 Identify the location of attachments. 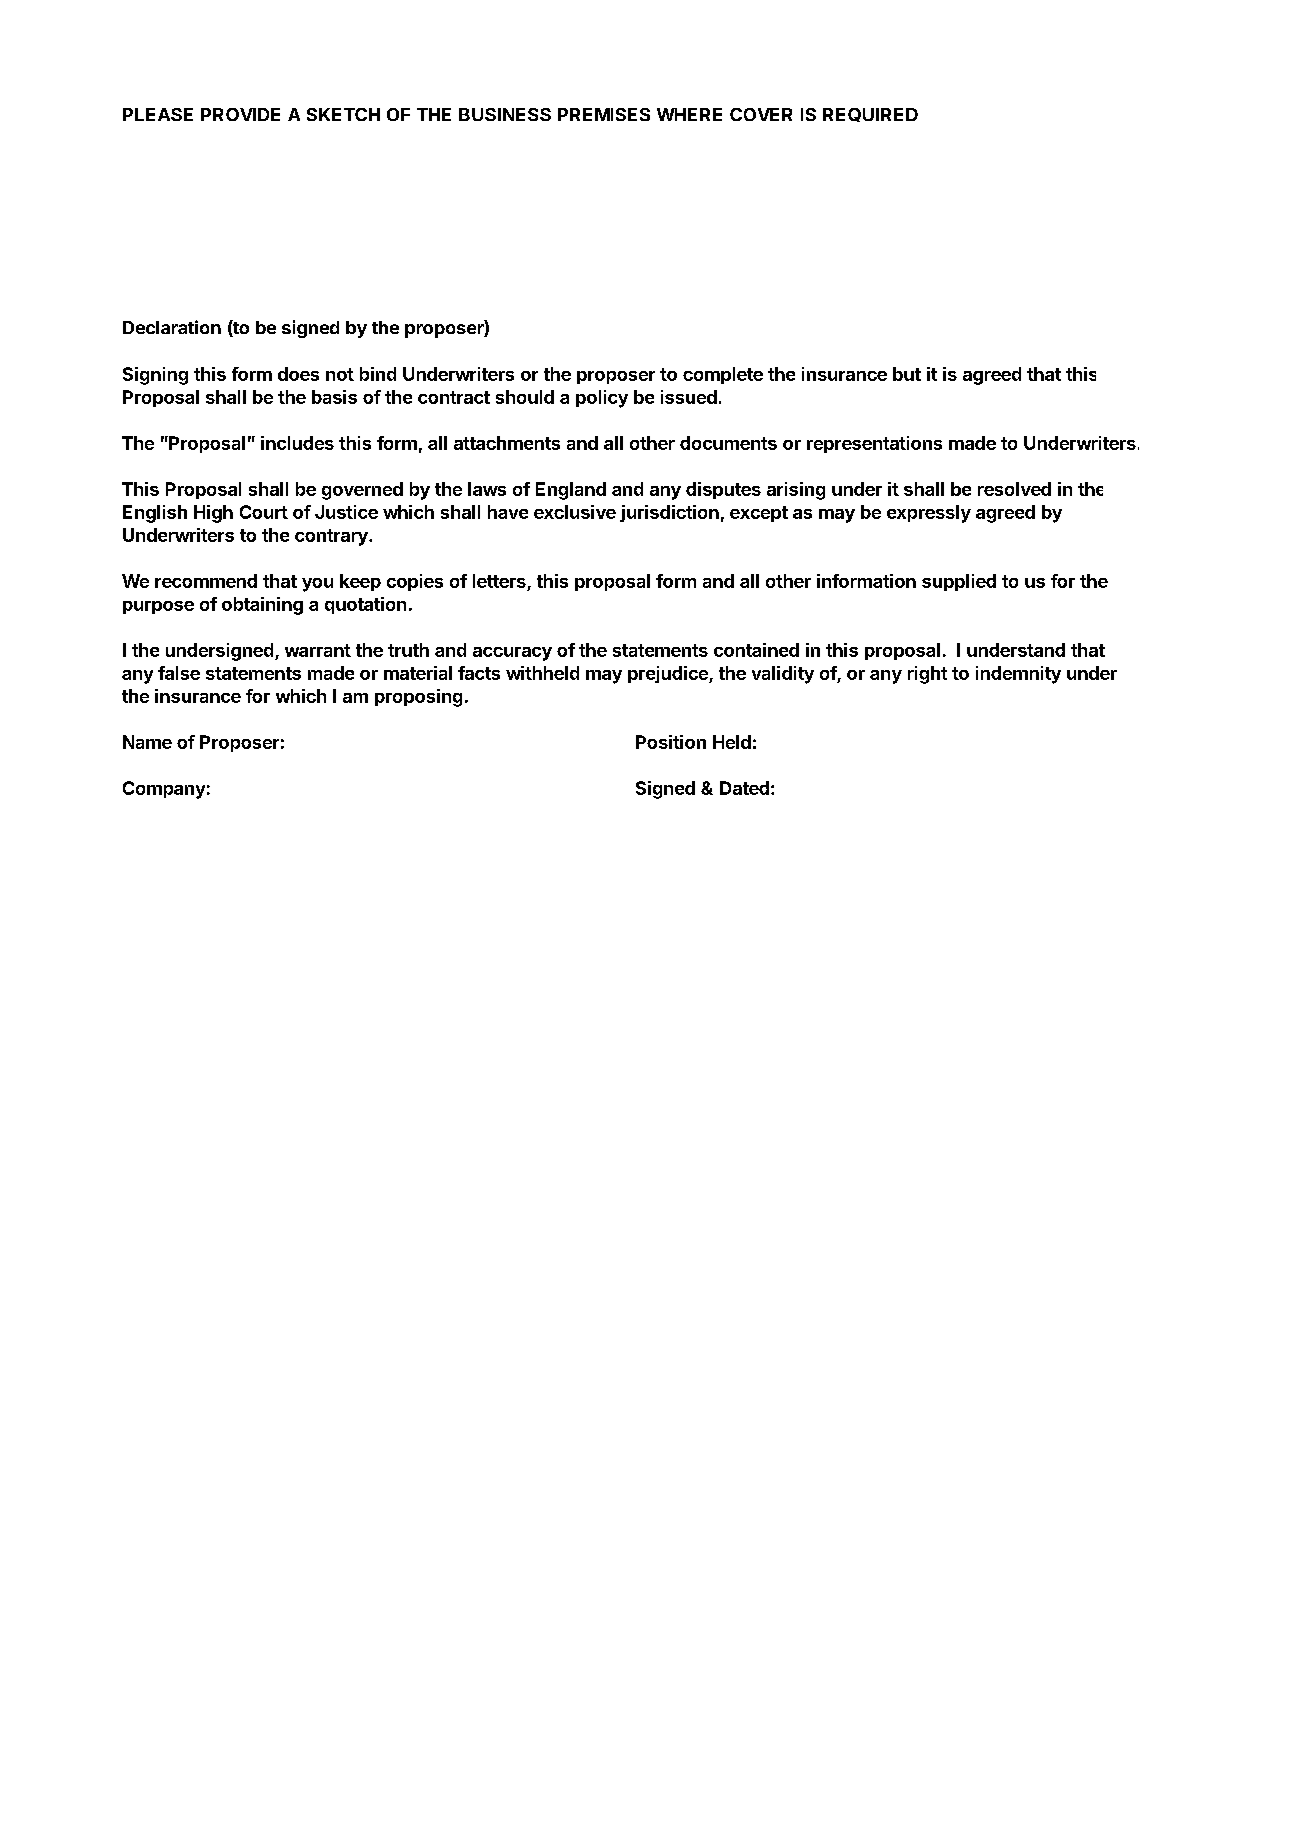
(507, 443).
